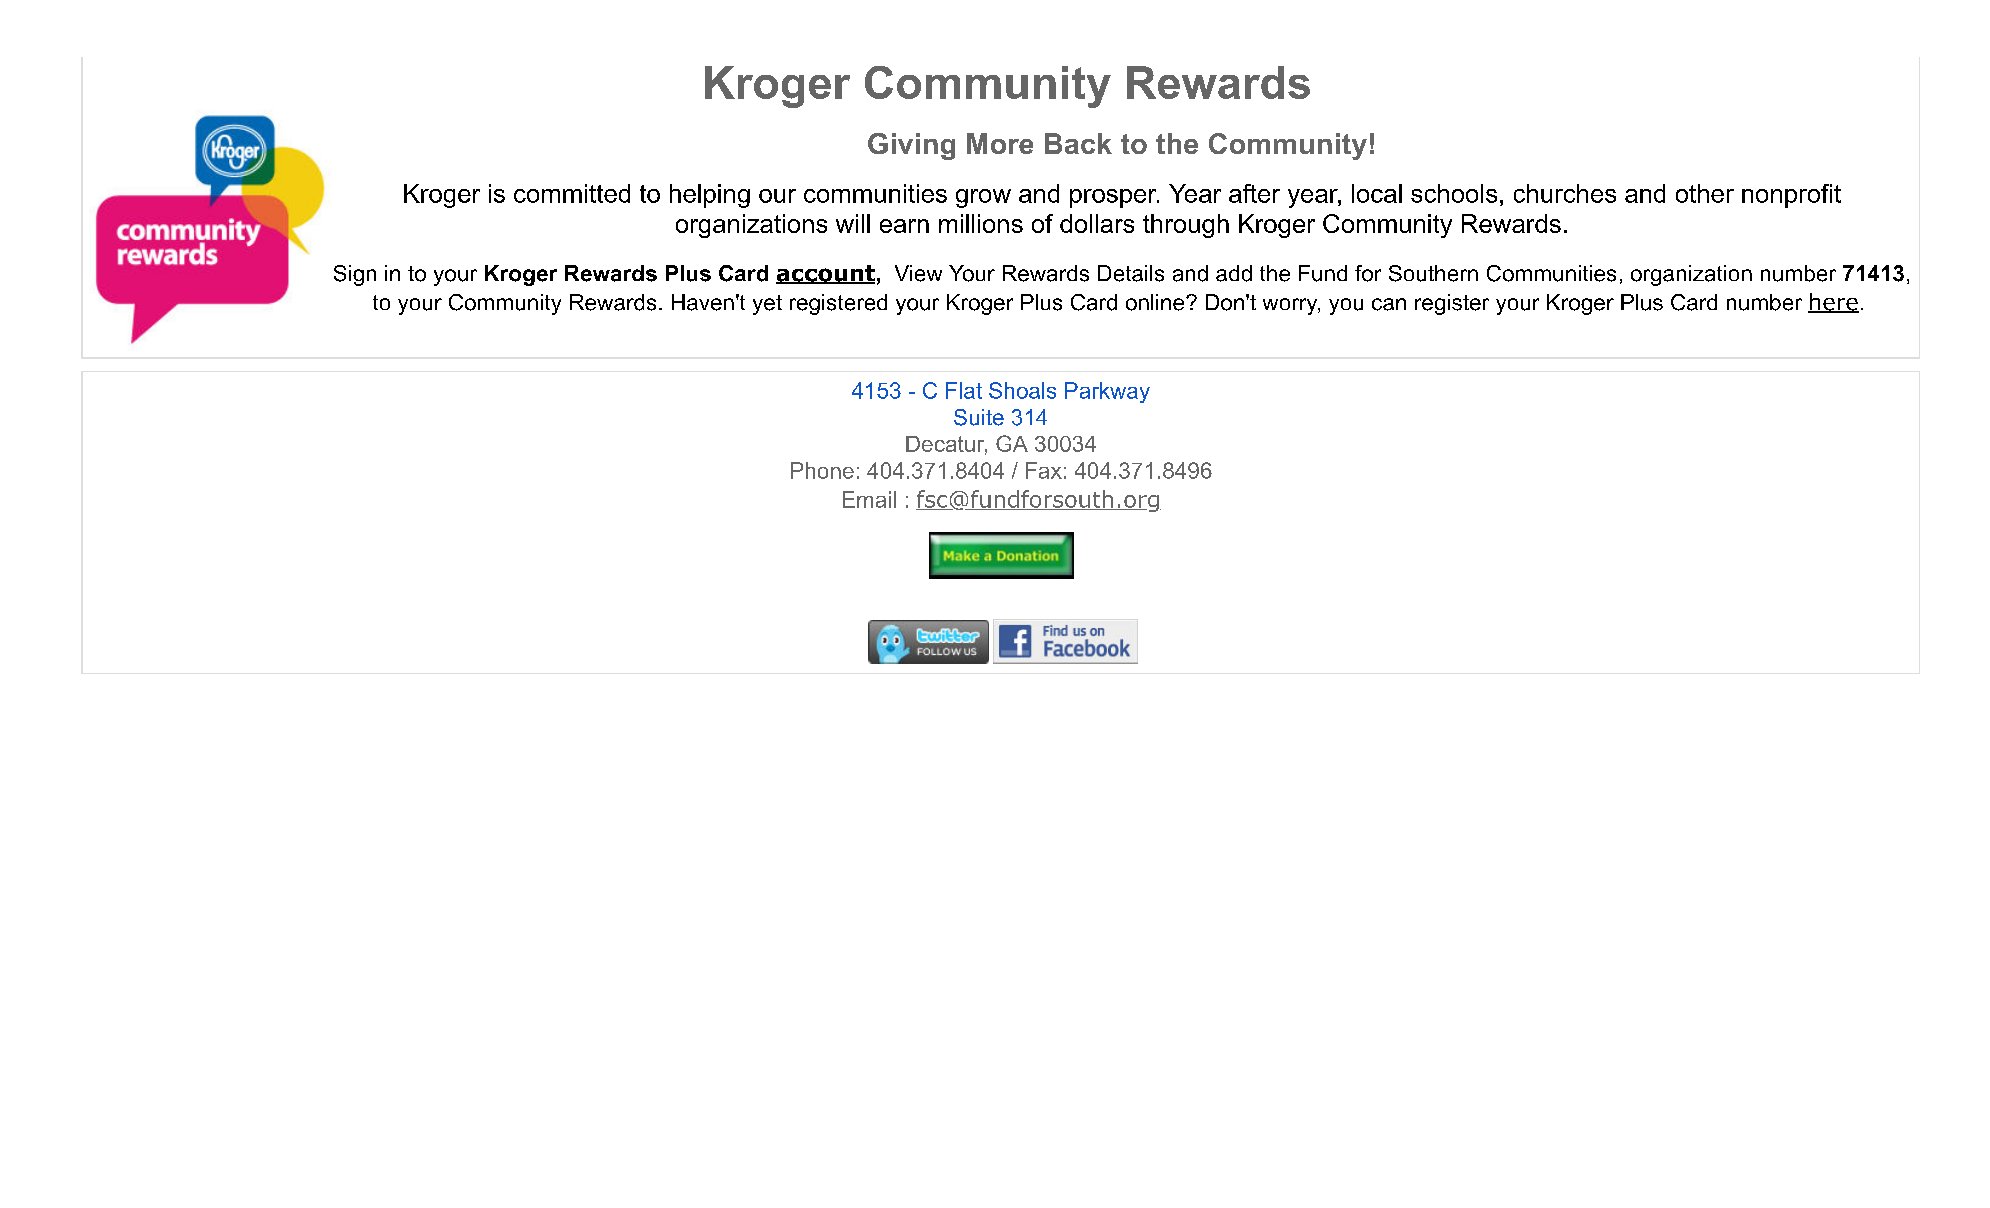 Image resolution: width=1990 pixels, height=1208 pixels. What do you see at coordinates (1433, 273) in the screenshot?
I see `Southern` at bounding box center [1433, 273].
